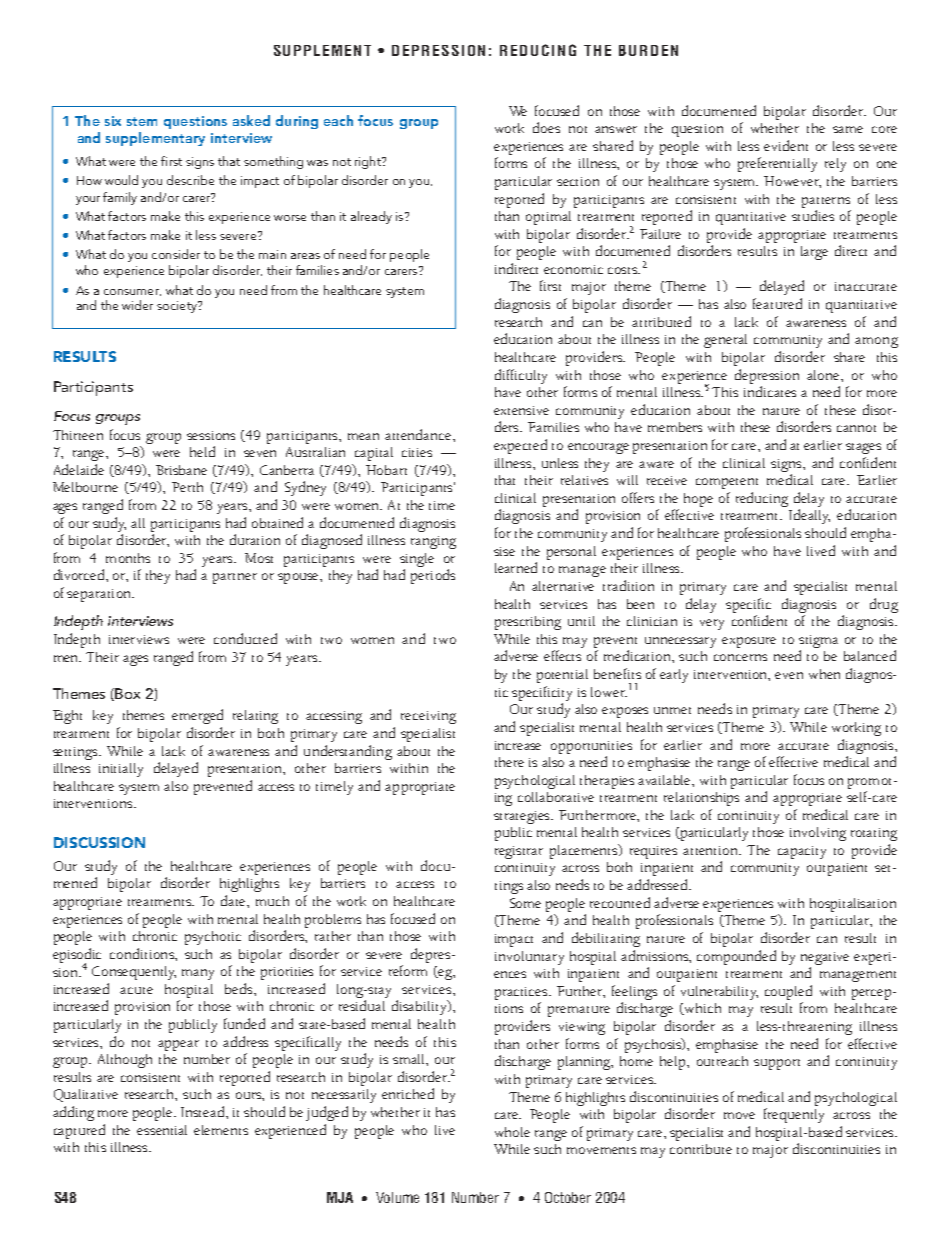 The height and width of the document is (1248, 952). What do you see at coordinates (202, 451) in the document?
I see `held` at bounding box center [202, 451].
